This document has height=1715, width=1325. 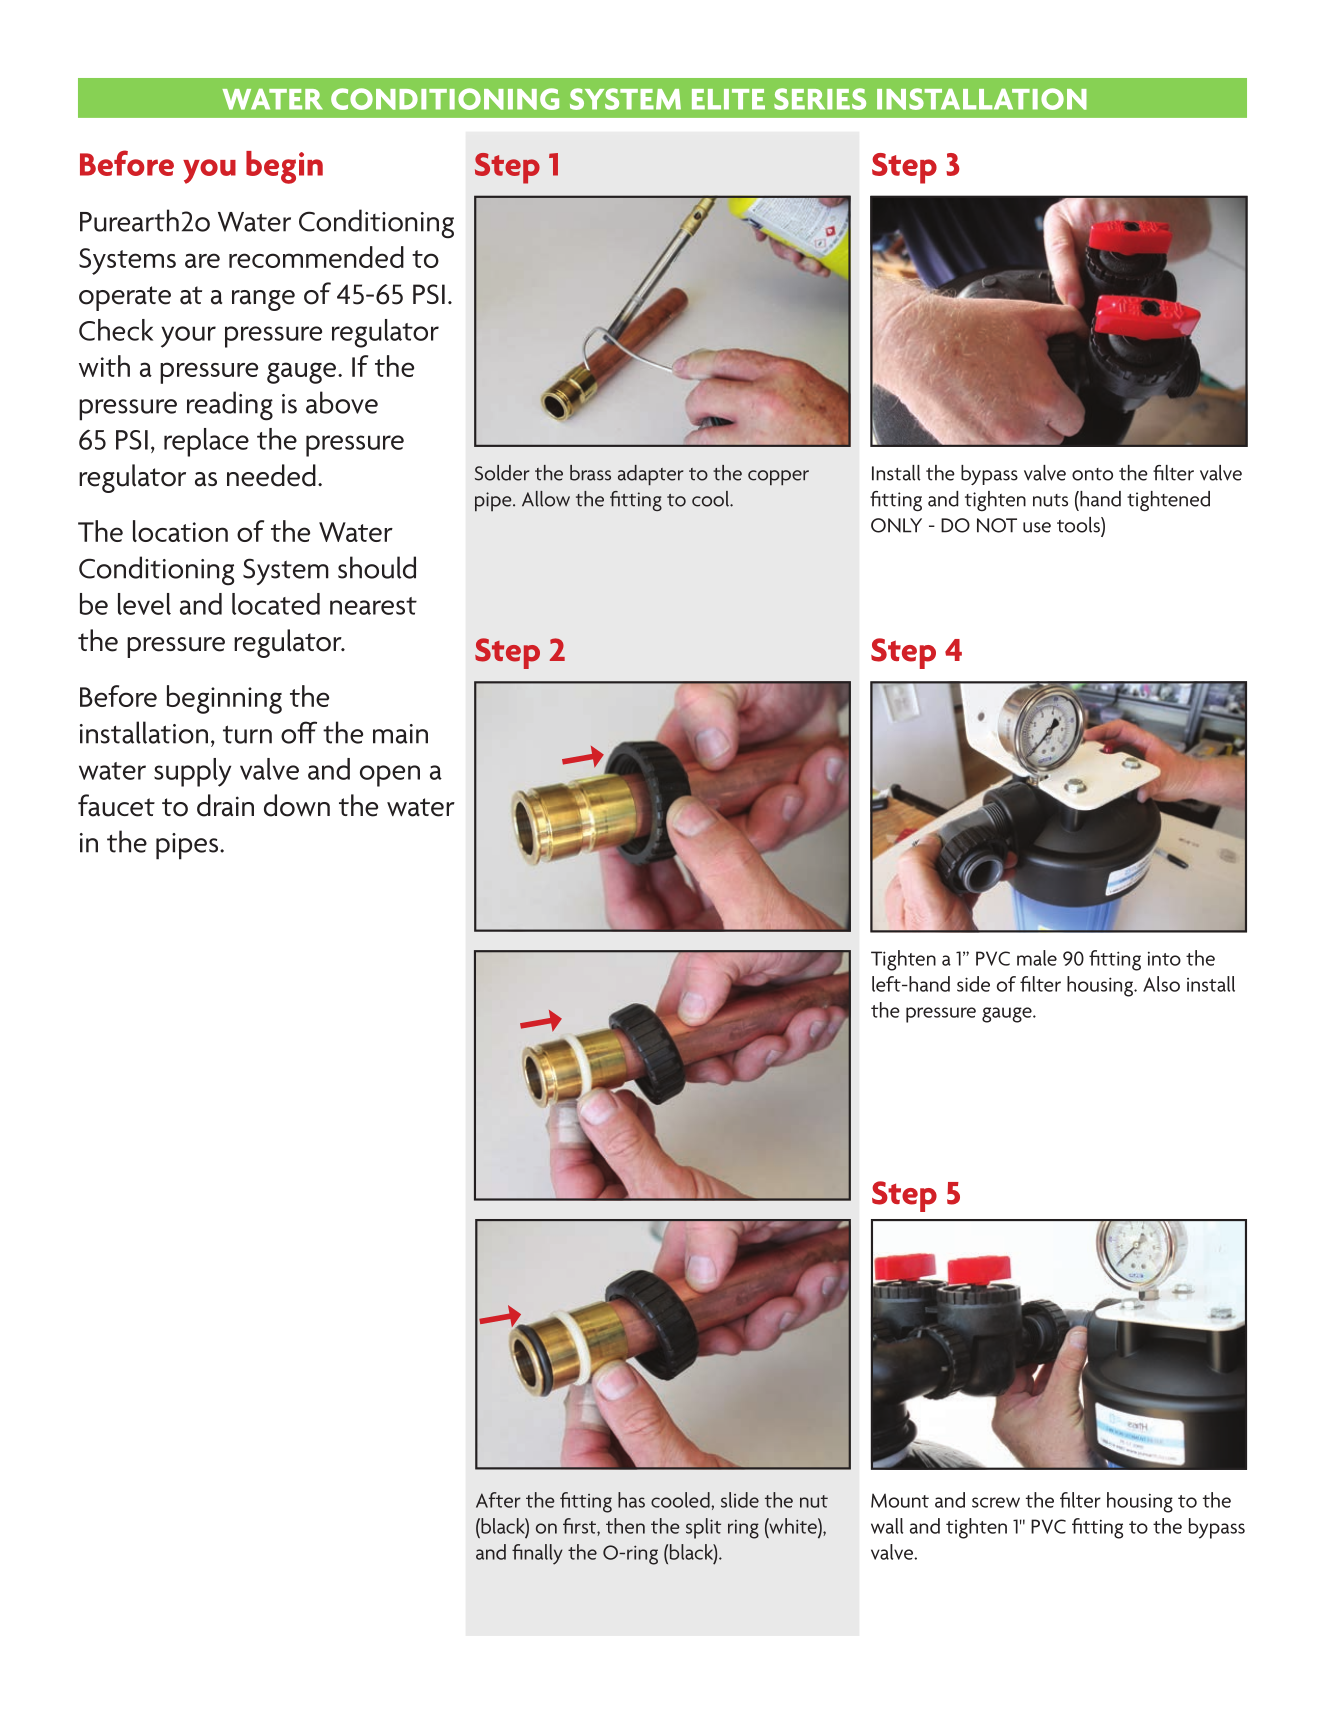 What do you see at coordinates (276, 604) in the document?
I see `located` at bounding box center [276, 604].
